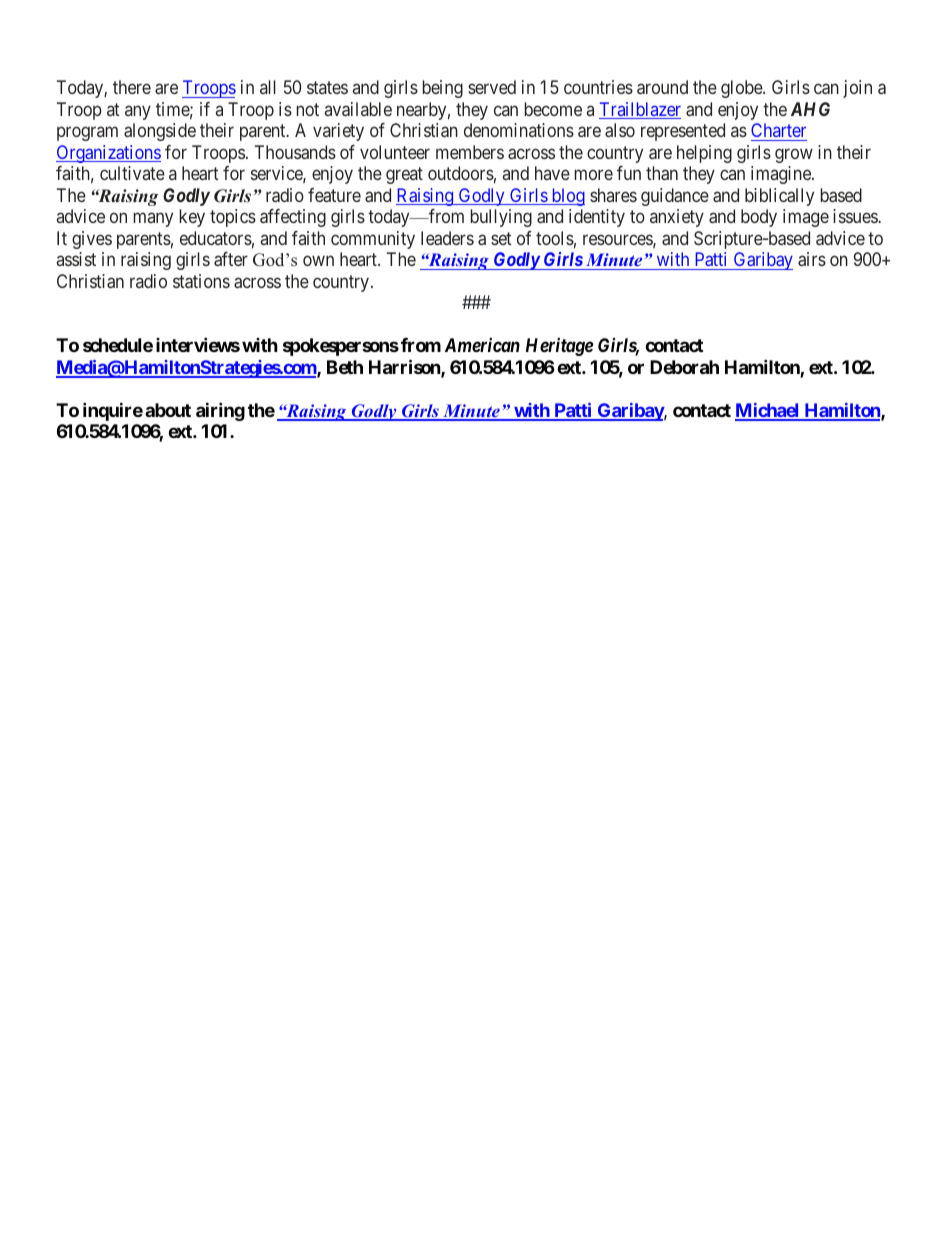 The image size is (952, 1233). What do you see at coordinates (782, 175) in the document?
I see `imagine` at bounding box center [782, 175].
